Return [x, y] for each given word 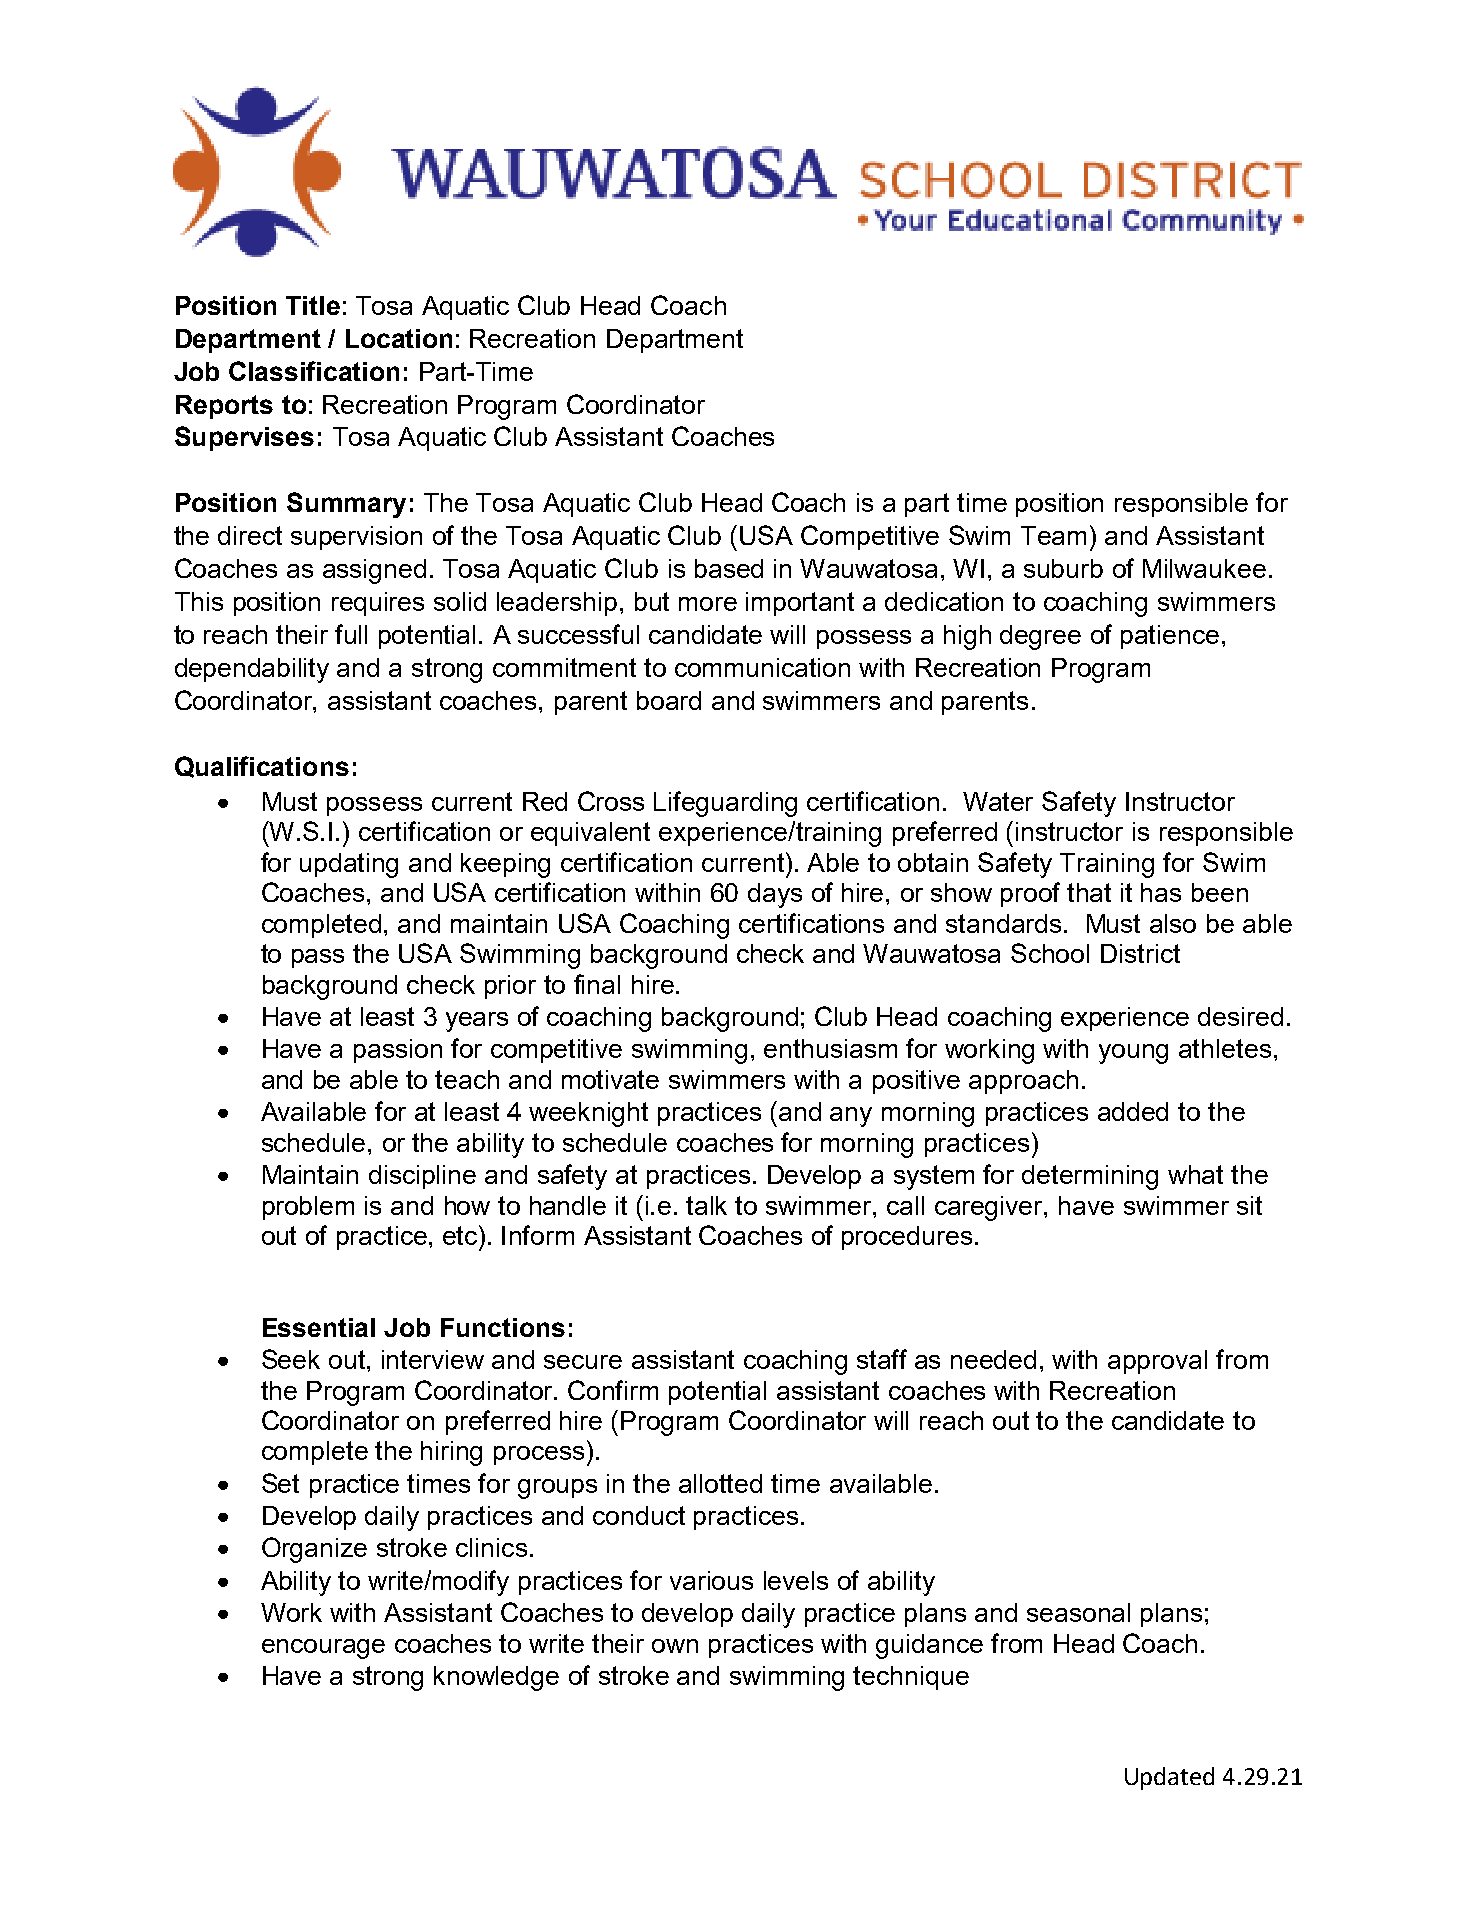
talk [706, 1205]
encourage [323, 1649]
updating [349, 865]
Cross [611, 801]
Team [1053, 535]
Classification [314, 371]
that [1089, 892]
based [729, 568]
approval [1157, 1362]
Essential [319, 1327]
